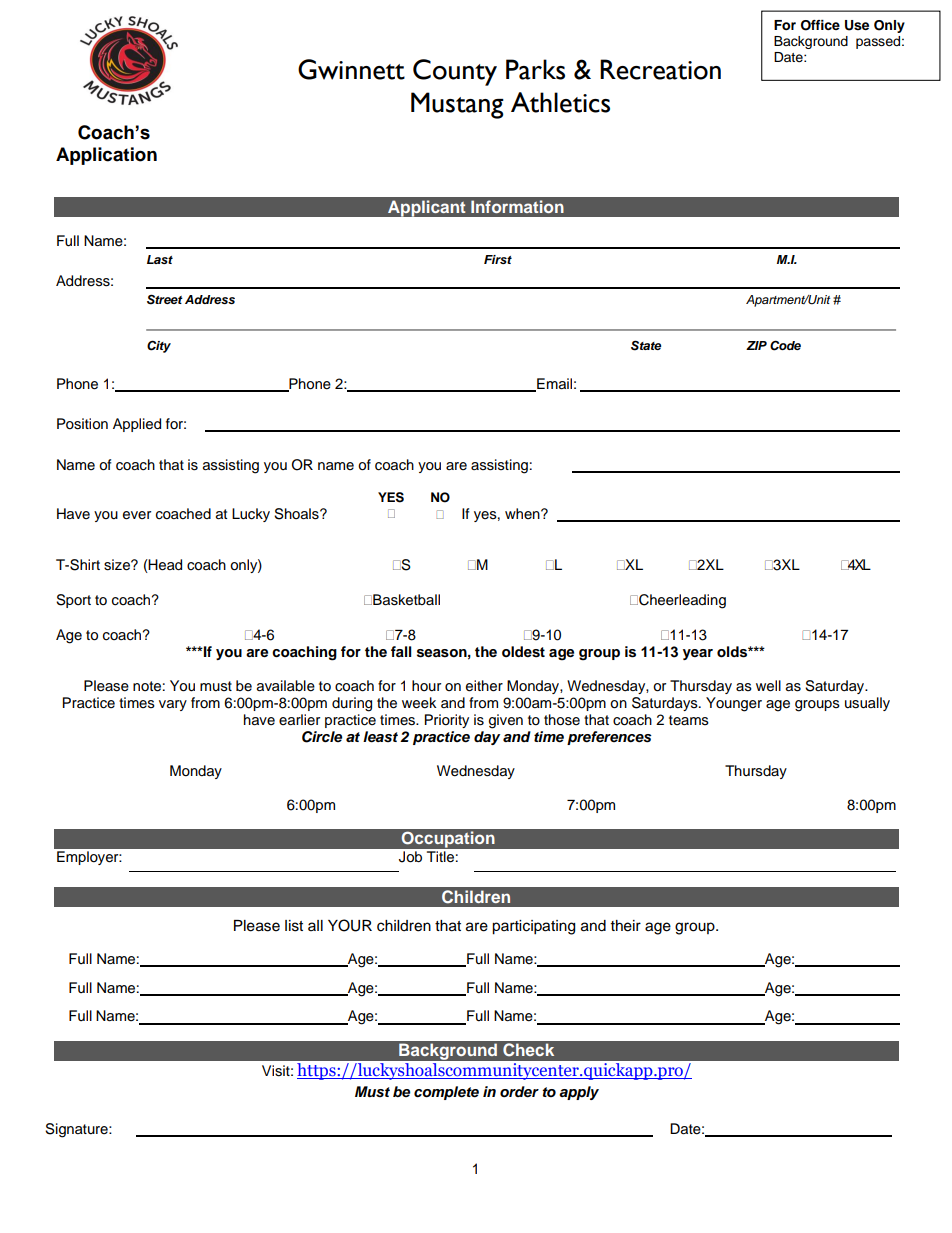 The width and height of the screenshot is (952, 1233). I want to click on YOUR, so click(350, 925).
